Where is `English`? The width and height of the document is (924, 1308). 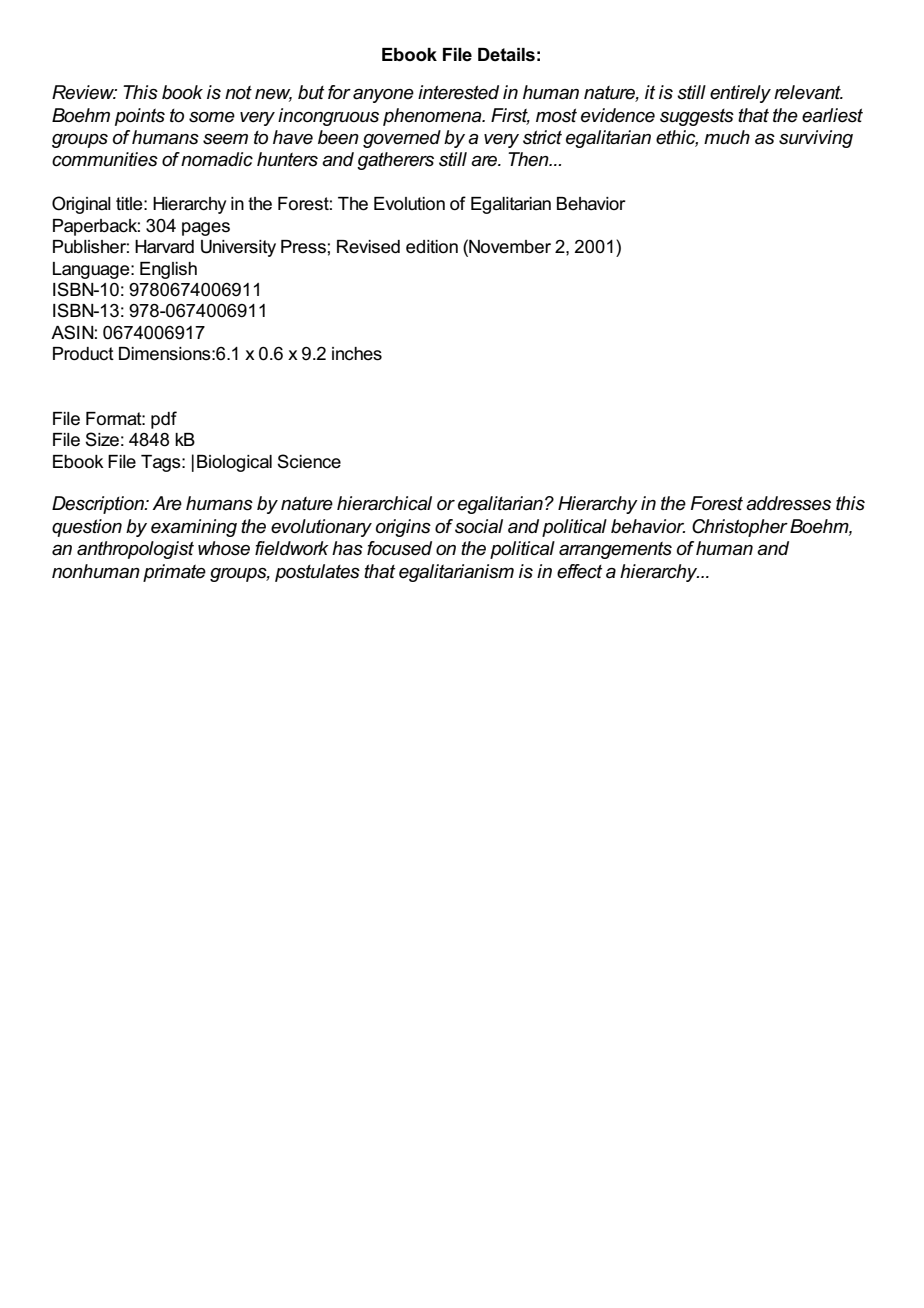
English is located at coordinates (168, 270).
